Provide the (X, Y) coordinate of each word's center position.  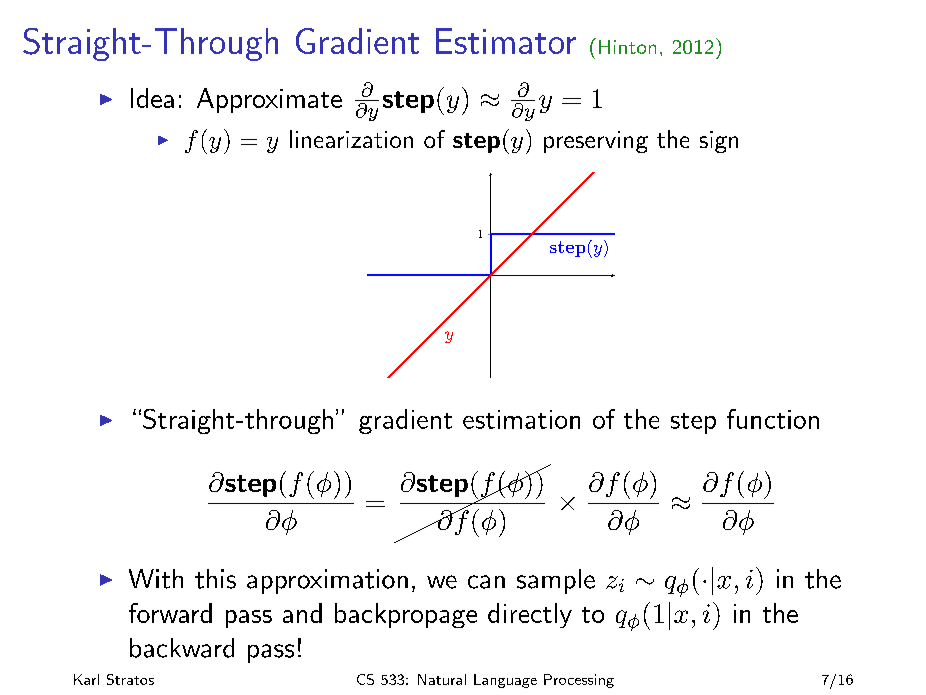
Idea (152, 98)
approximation (327, 581)
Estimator (506, 41)
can (486, 582)
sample (556, 581)
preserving (596, 142)
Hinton (627, 47)
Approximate (269, 100)
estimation (521, 419)
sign (719, 142)
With (156, 579)
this (215, 579)
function (773, 419)
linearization (351, 139)
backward (182, 648)
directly (530, 615)
